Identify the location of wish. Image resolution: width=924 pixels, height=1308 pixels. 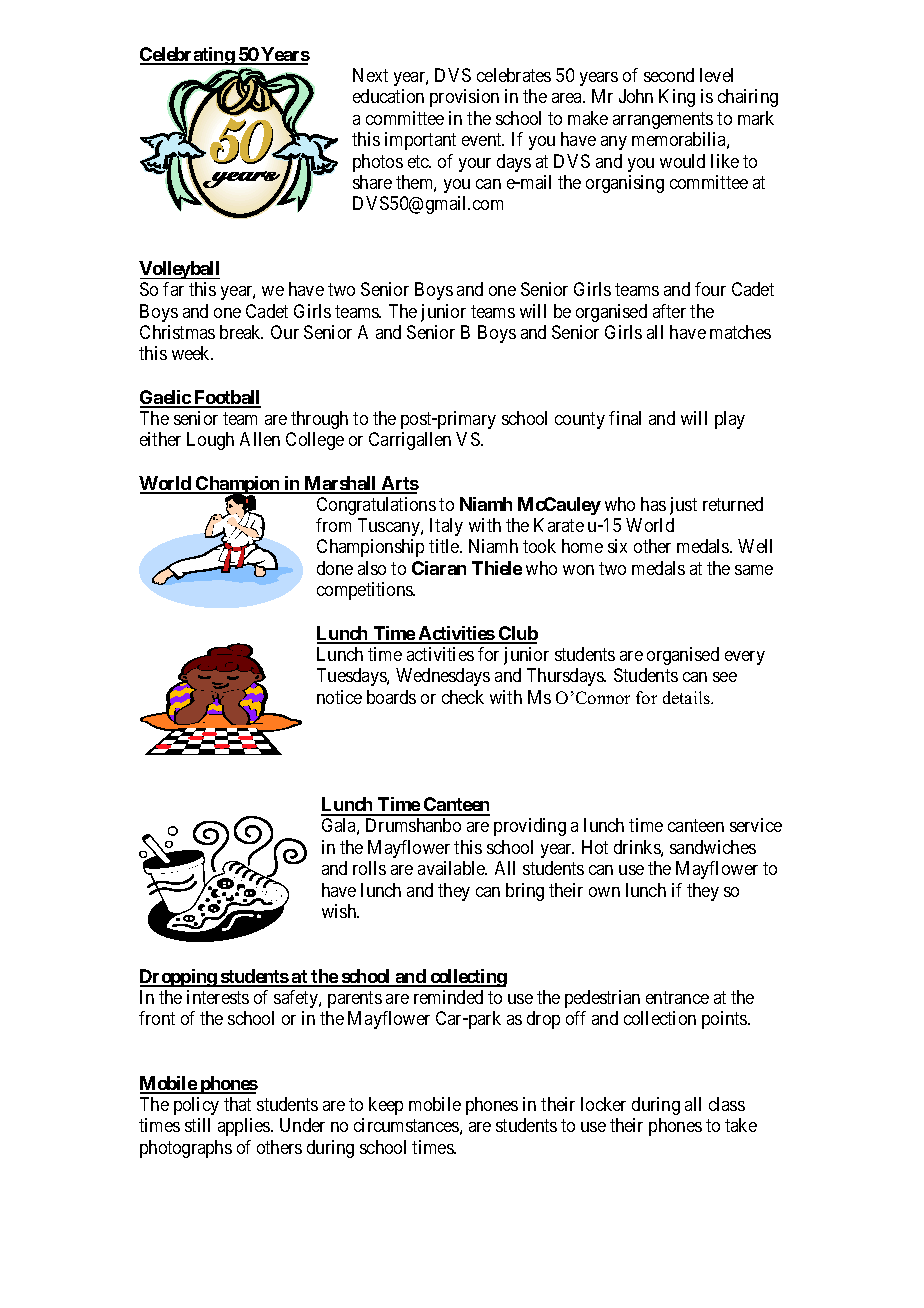
(340, 911).
